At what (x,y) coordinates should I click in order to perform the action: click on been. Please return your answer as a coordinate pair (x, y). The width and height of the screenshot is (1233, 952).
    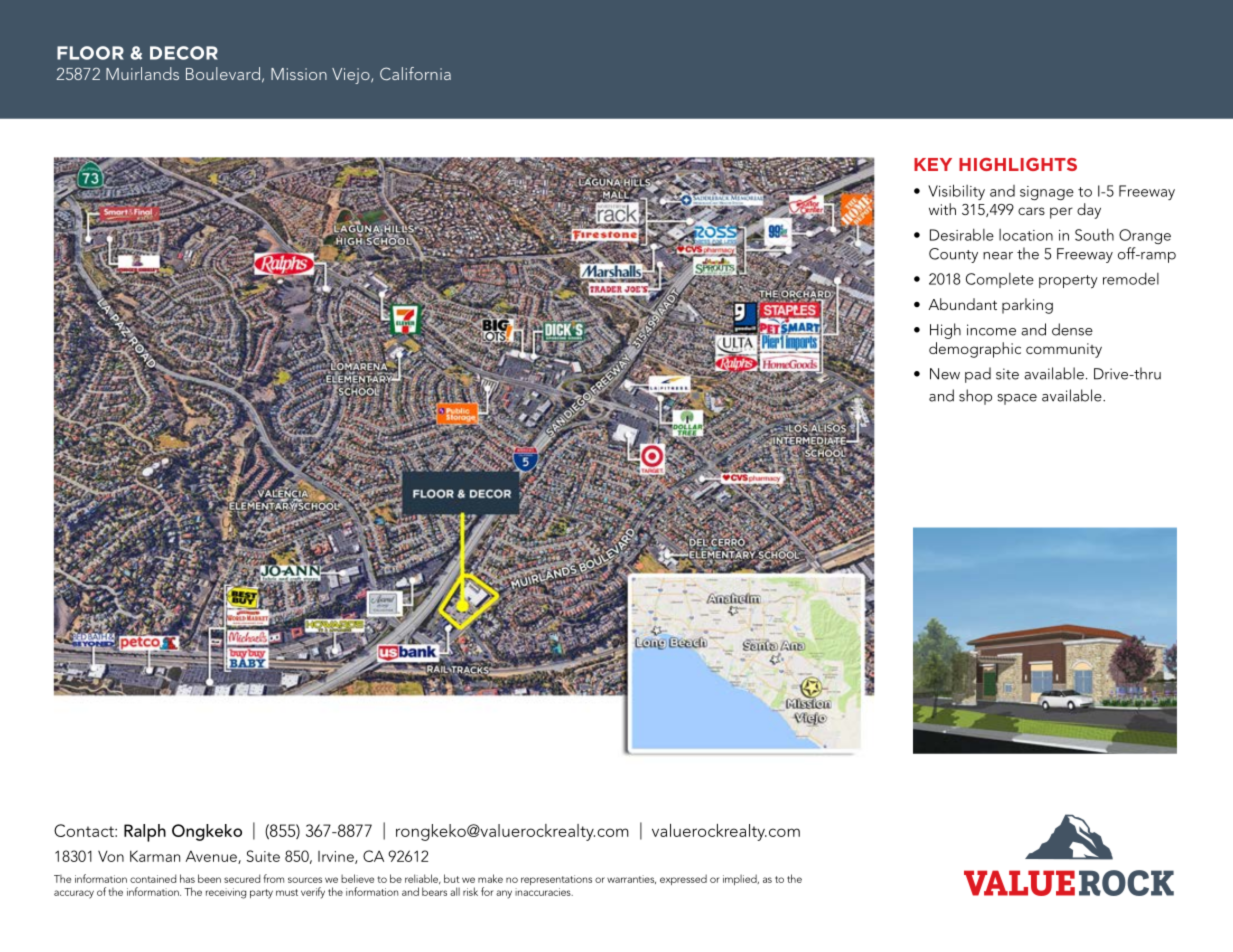
    Looking at the image, I should click on (209, 878).
